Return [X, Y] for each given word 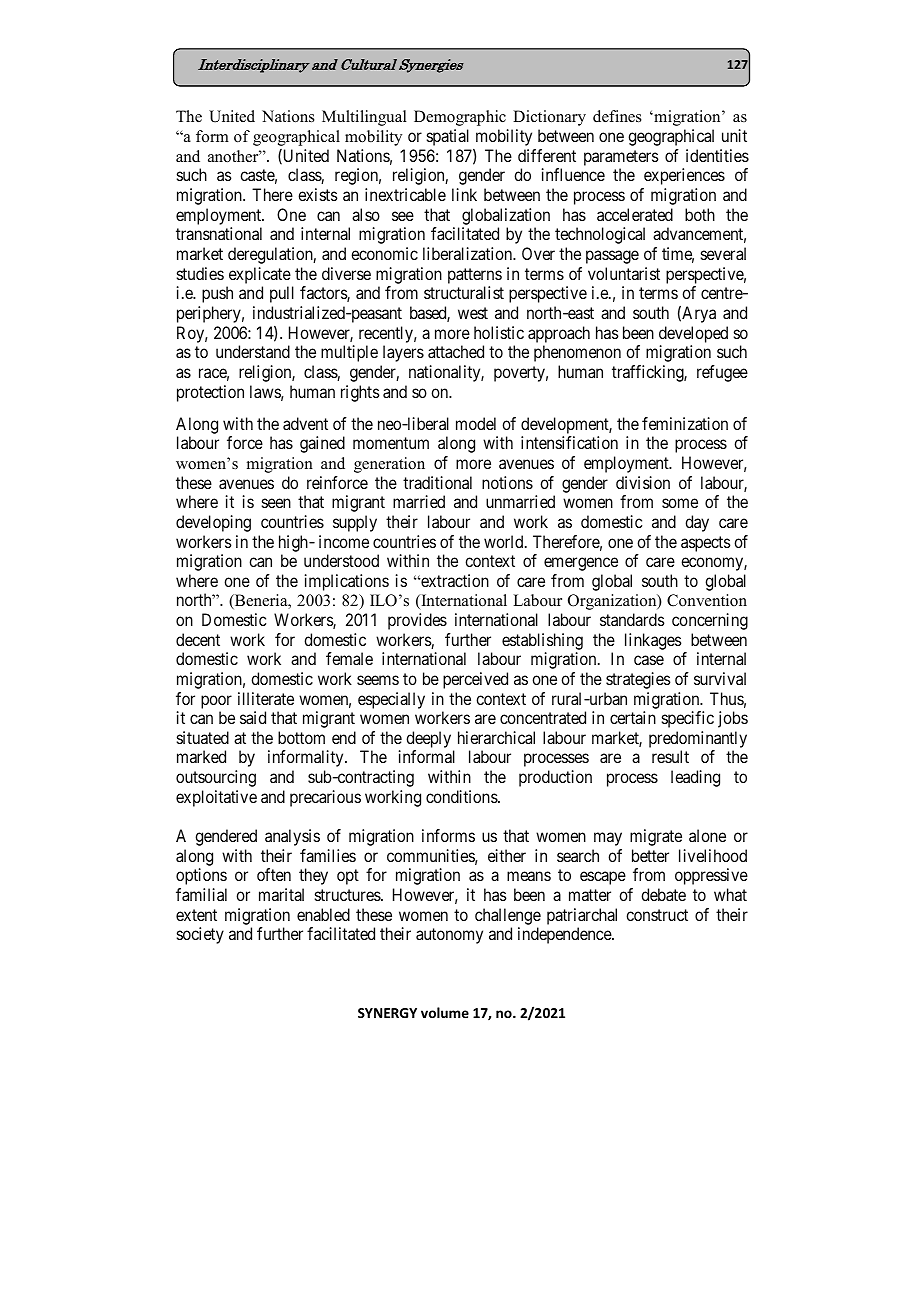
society [200, 935]
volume [445, 1012]
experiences [684, 176]
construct [657, 915]
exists [318, 194]
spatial [448, 137]
